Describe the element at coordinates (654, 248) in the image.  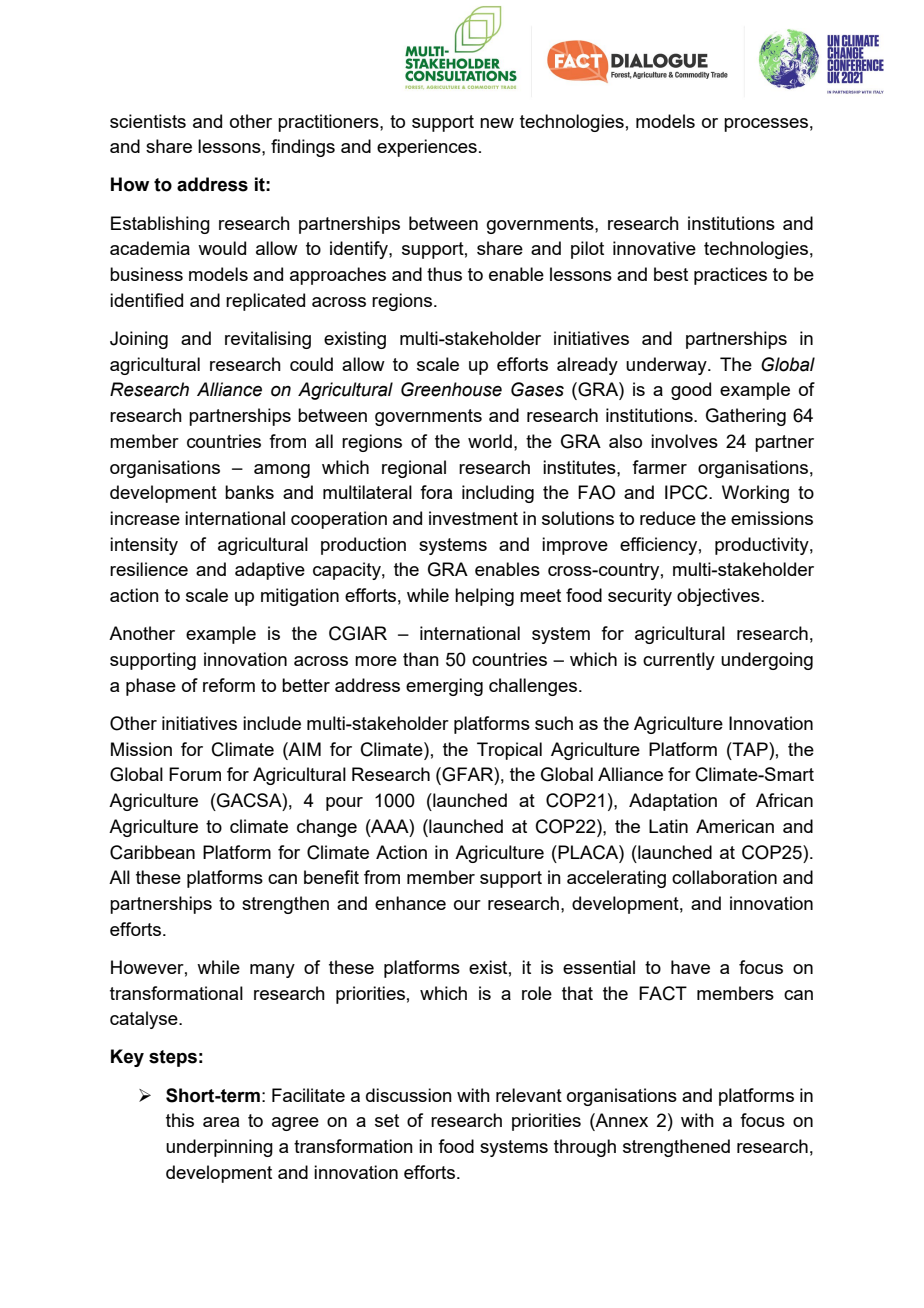
I see `innovative` at that location.
